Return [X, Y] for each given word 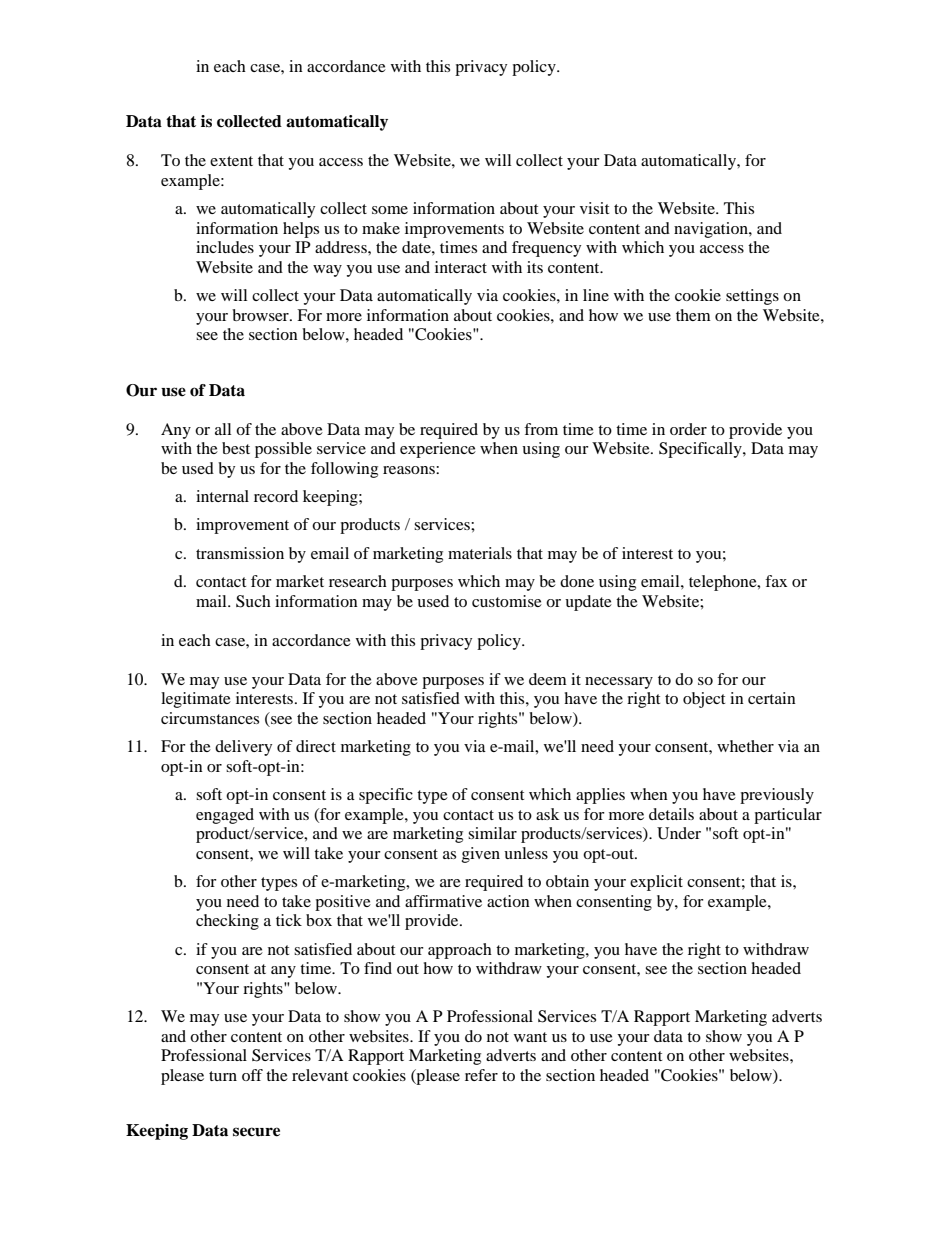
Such [253, 601]
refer [481, 1075]
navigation [712, 230]
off [252, 1075]
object [704, 700]
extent [231, 161]
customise [507, 601]
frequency [546, 249]
